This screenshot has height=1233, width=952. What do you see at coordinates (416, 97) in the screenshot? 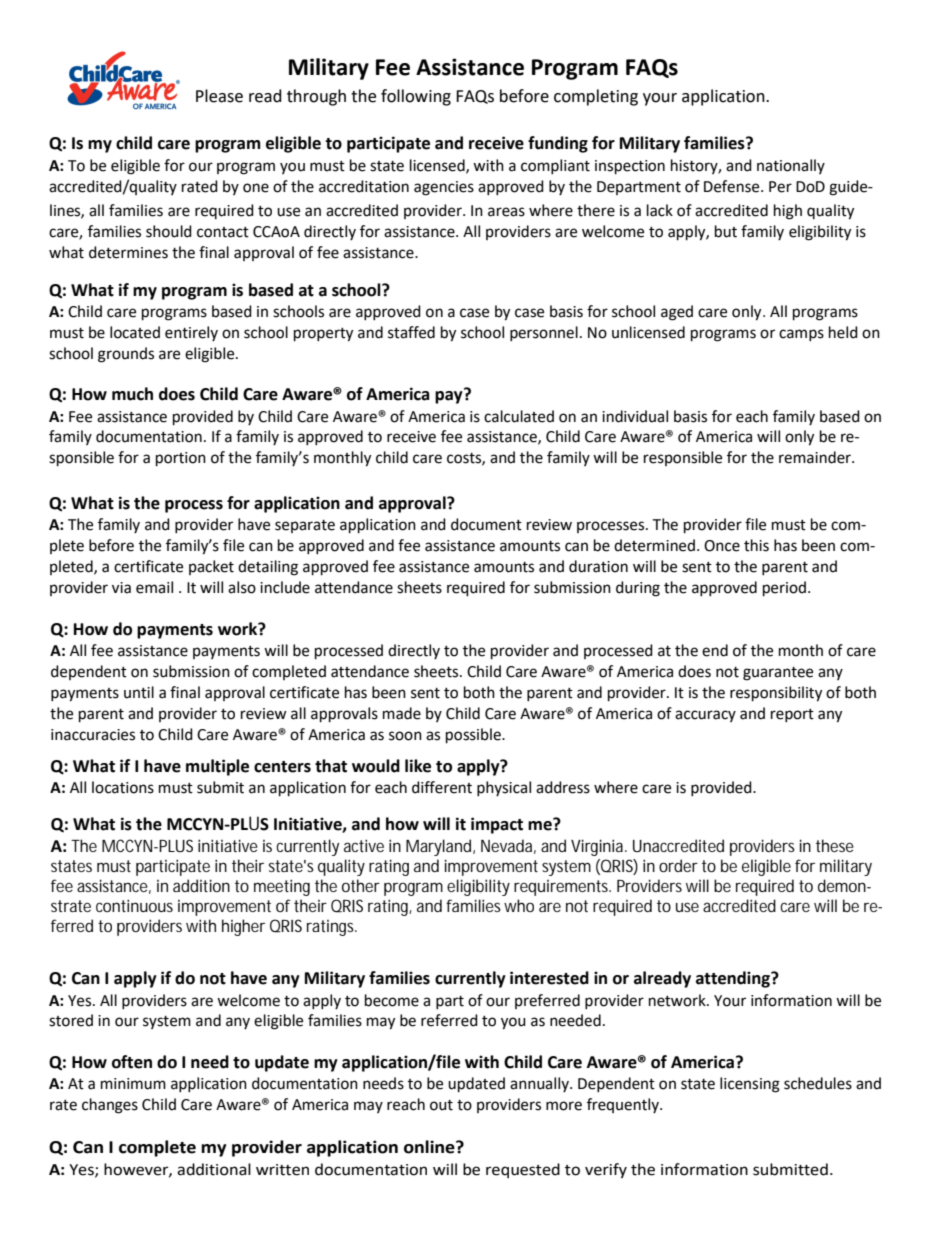
I see `following` at bounding box center [416, 97].
